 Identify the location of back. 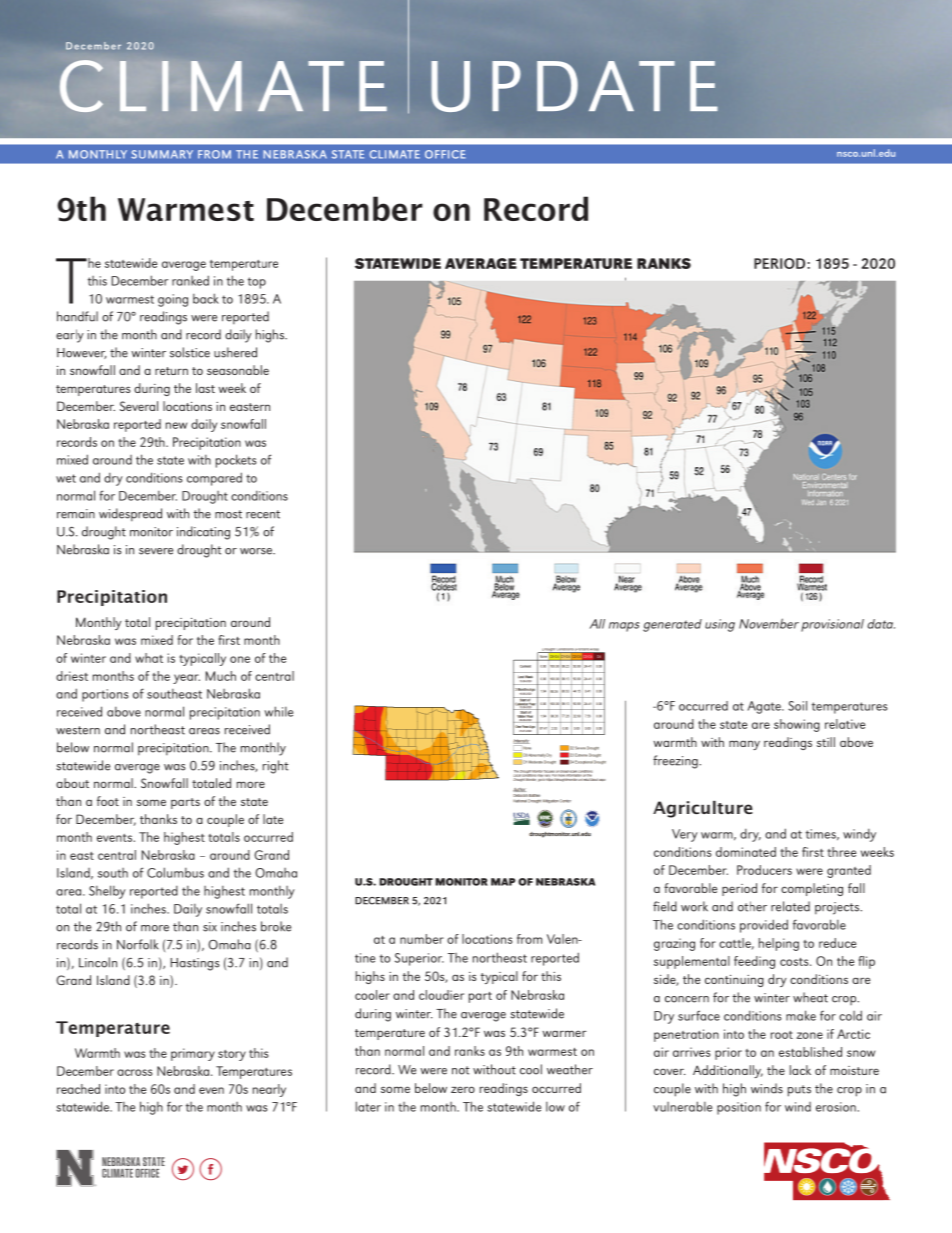
(206, 298).
